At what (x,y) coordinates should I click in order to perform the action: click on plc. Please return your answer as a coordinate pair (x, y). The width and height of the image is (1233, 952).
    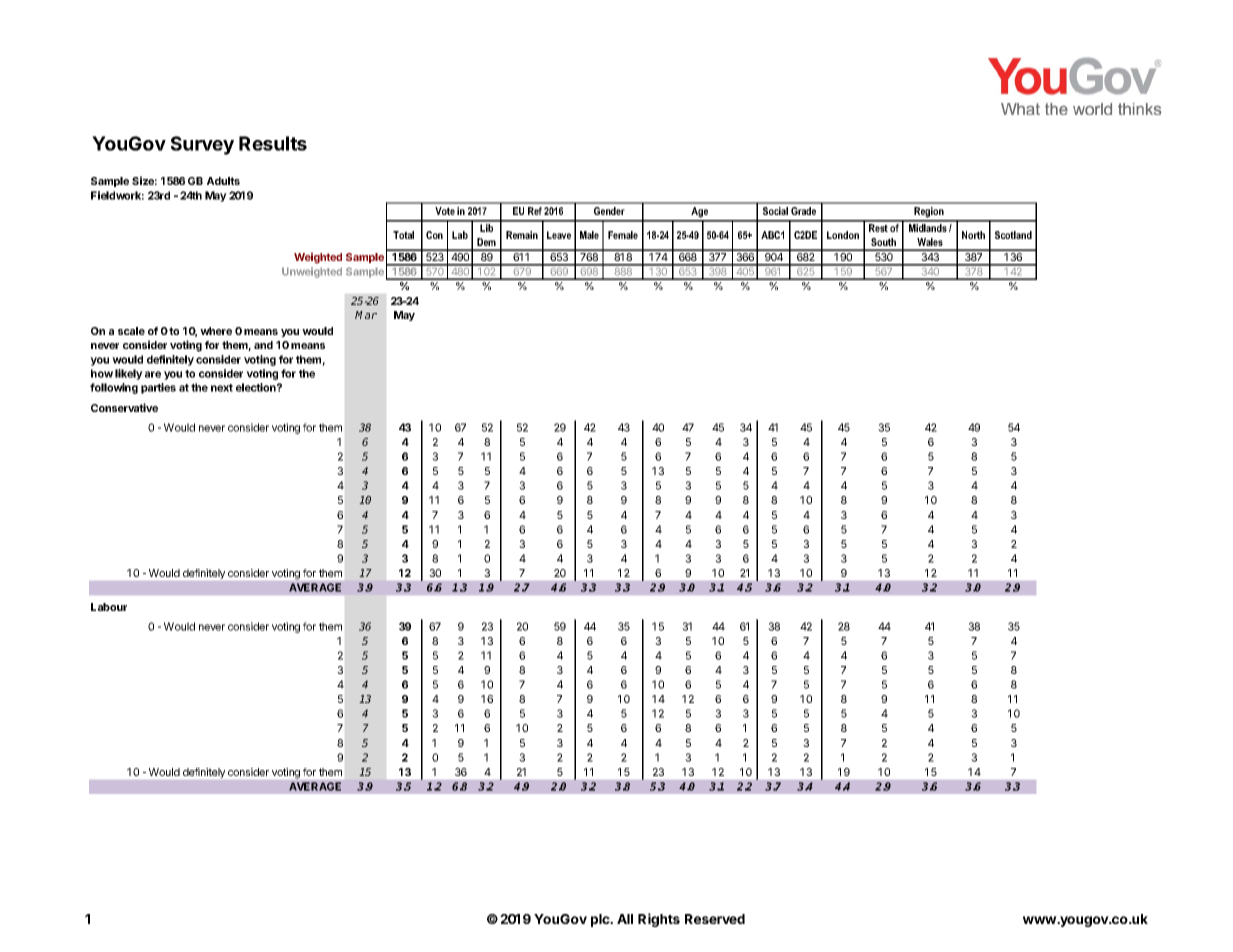
    Looking at the image, I should click on (601, 920).
